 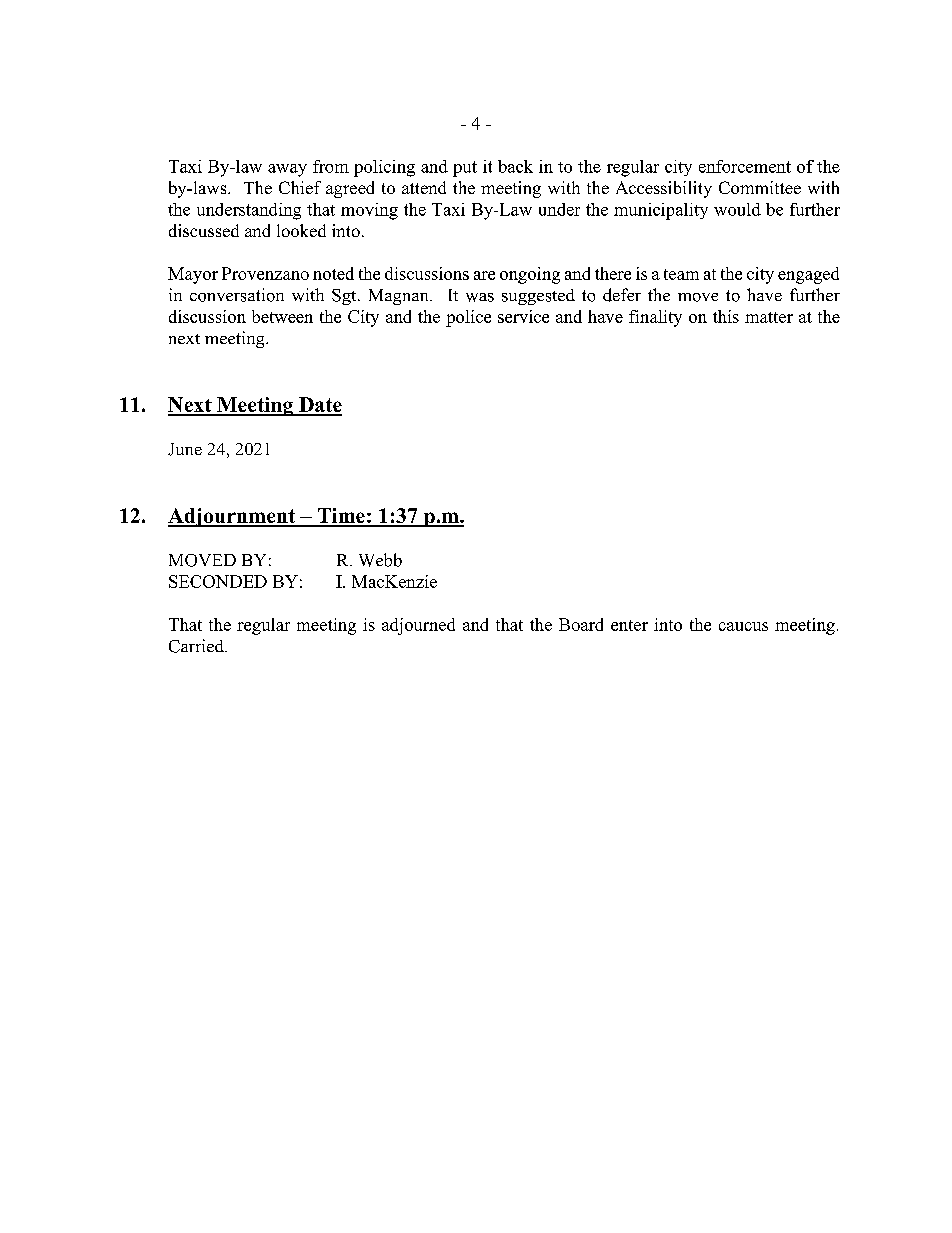 I want to click on caucus, so click(x=743, y=626).
